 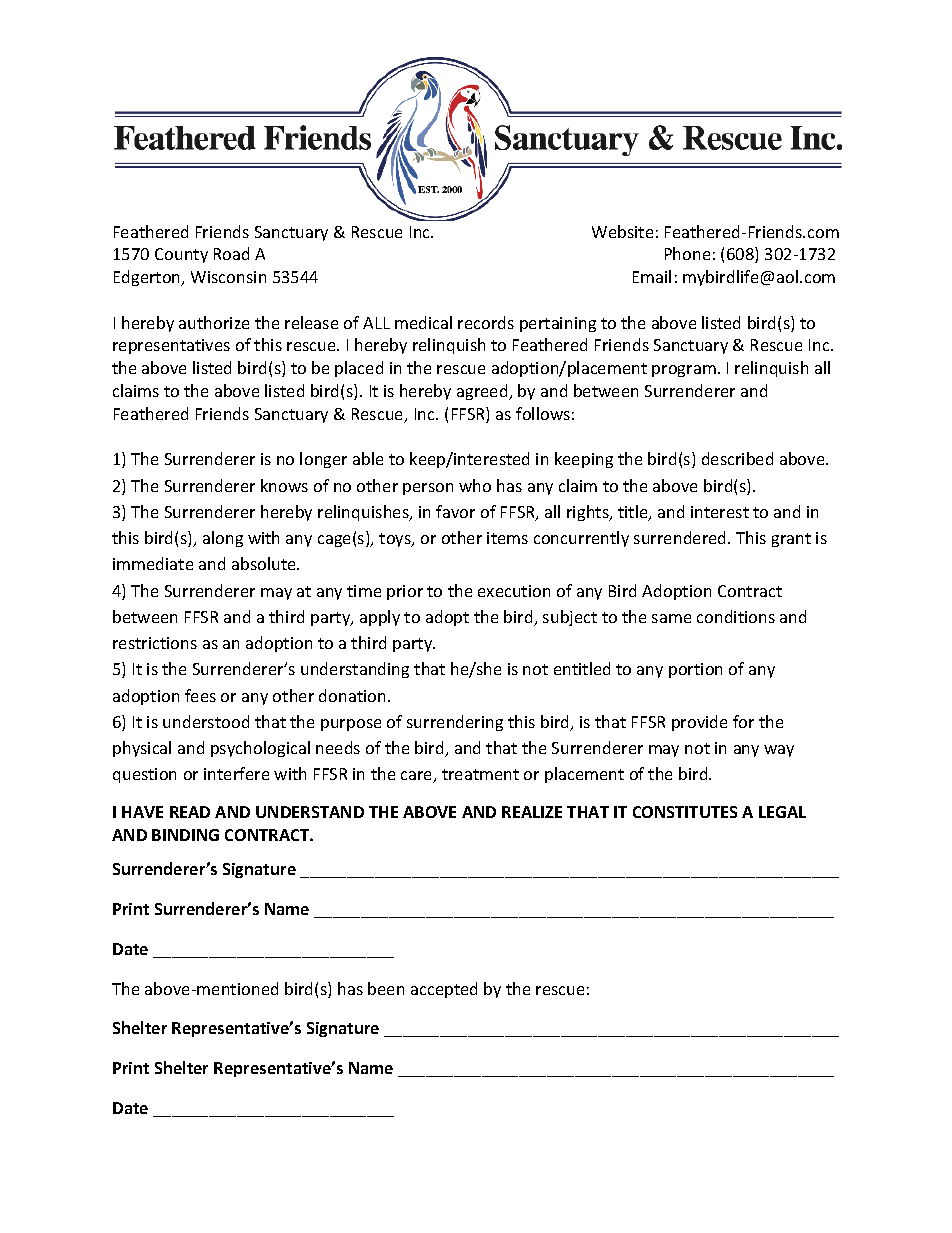 What do you see at coordinates (736, 616) in the document?
I see `conditions` at bounding box center [736, 616].
